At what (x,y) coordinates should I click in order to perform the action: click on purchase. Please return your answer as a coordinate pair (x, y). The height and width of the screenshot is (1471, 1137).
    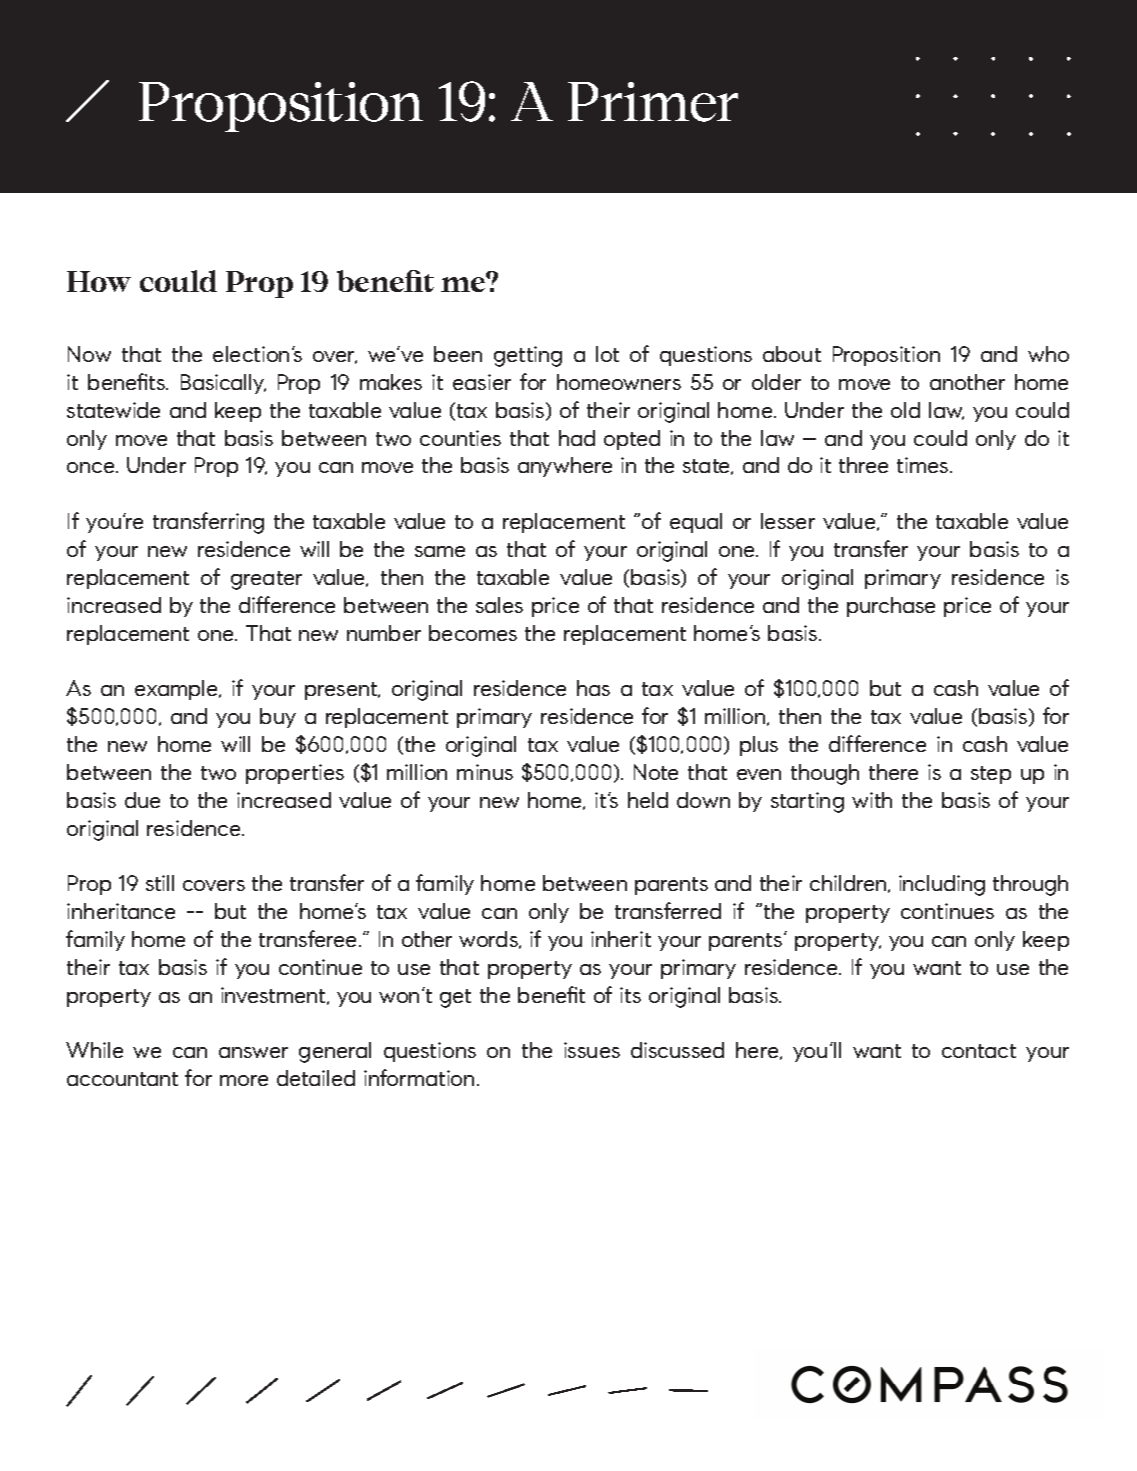
    Looking at the image, I should click on (891, 607).
